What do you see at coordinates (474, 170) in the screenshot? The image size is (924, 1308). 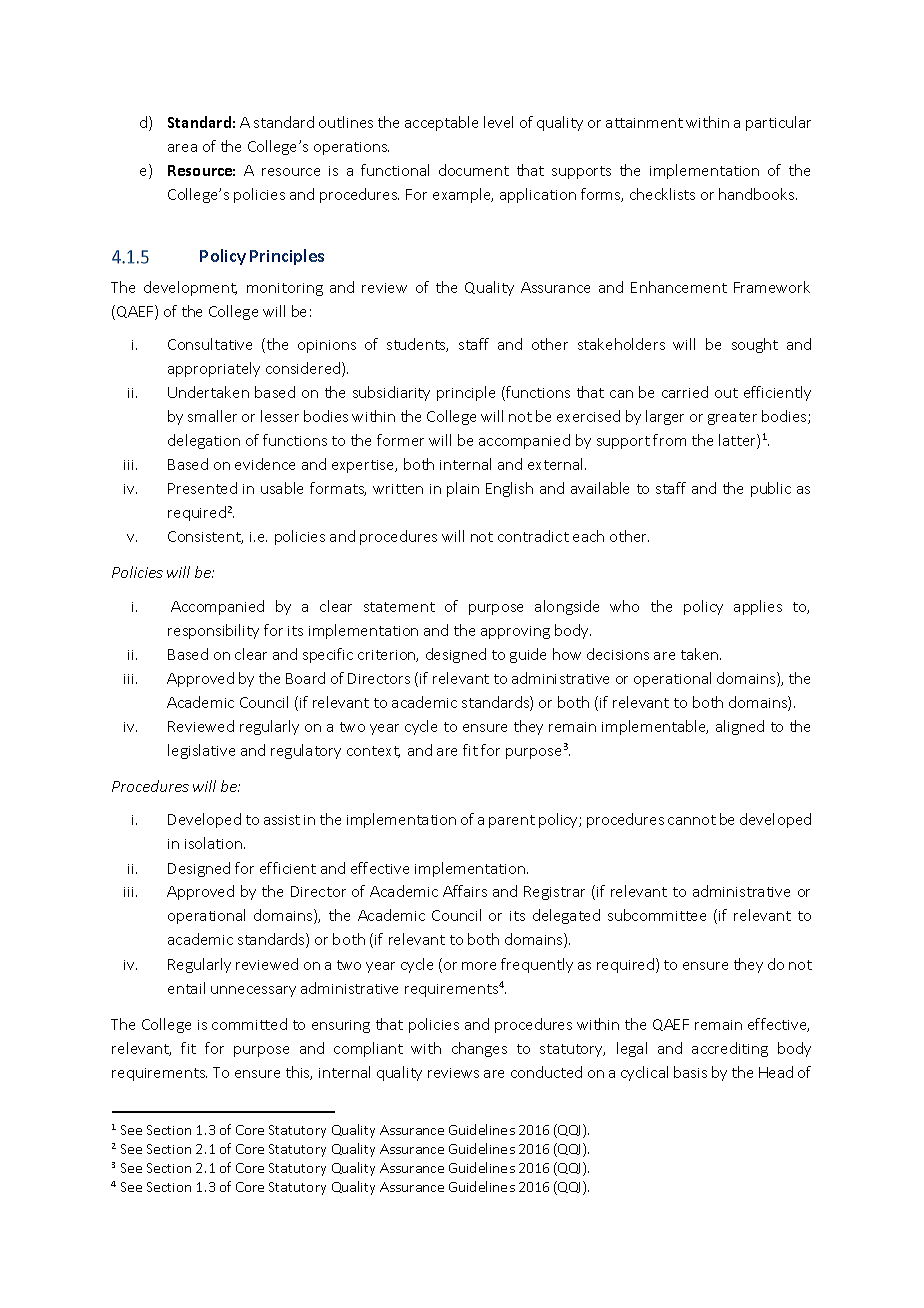 I see `document` at bounding box center [474, 170].
